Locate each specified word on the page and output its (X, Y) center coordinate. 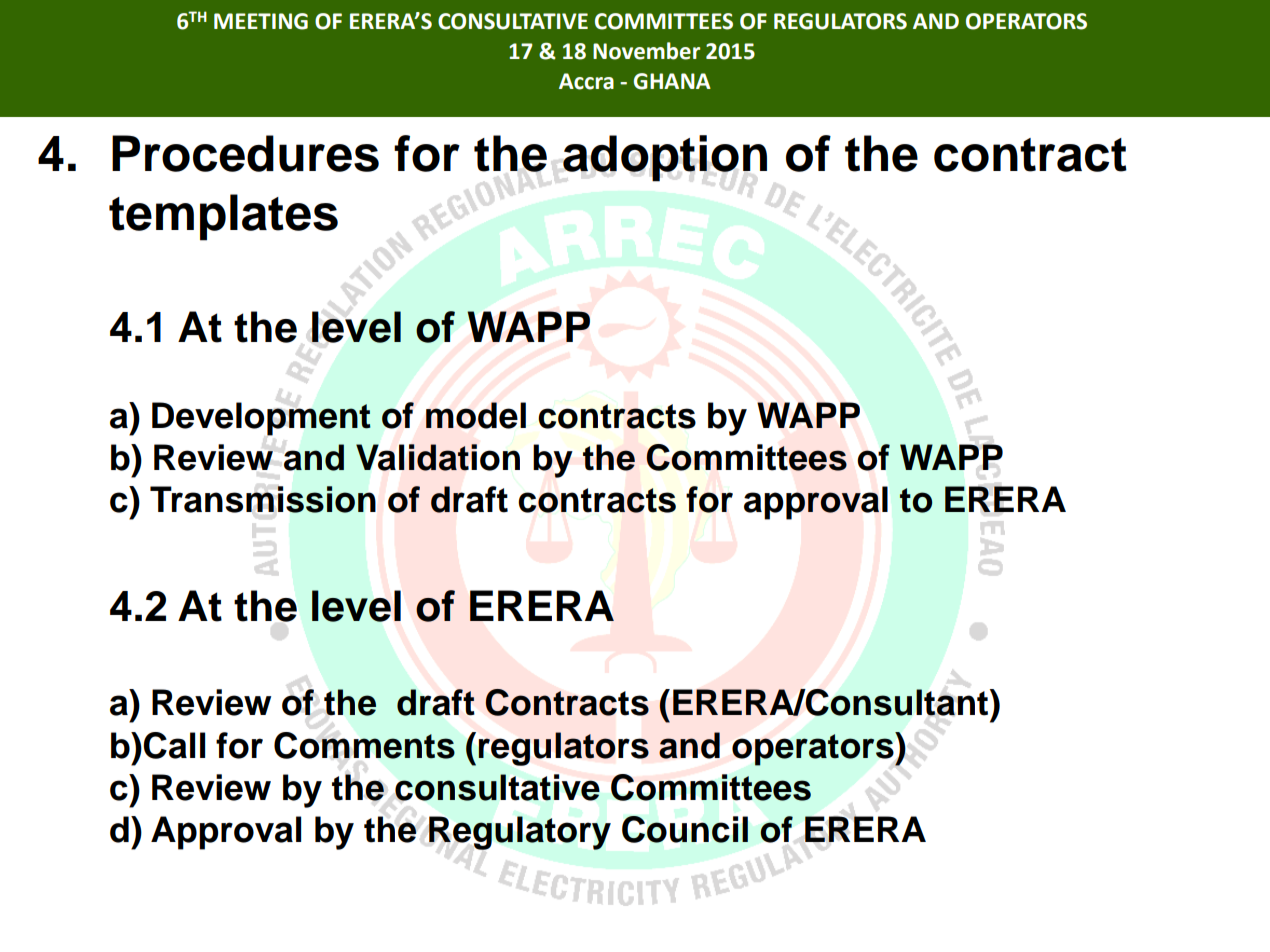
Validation (438, 457)
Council (685, 829)
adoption (665, 158)
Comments (364, 745)
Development (261, 419)
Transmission (263, 499)
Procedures (245, 153)
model (476, 415)
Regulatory (520, 833)
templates (223, 217)
